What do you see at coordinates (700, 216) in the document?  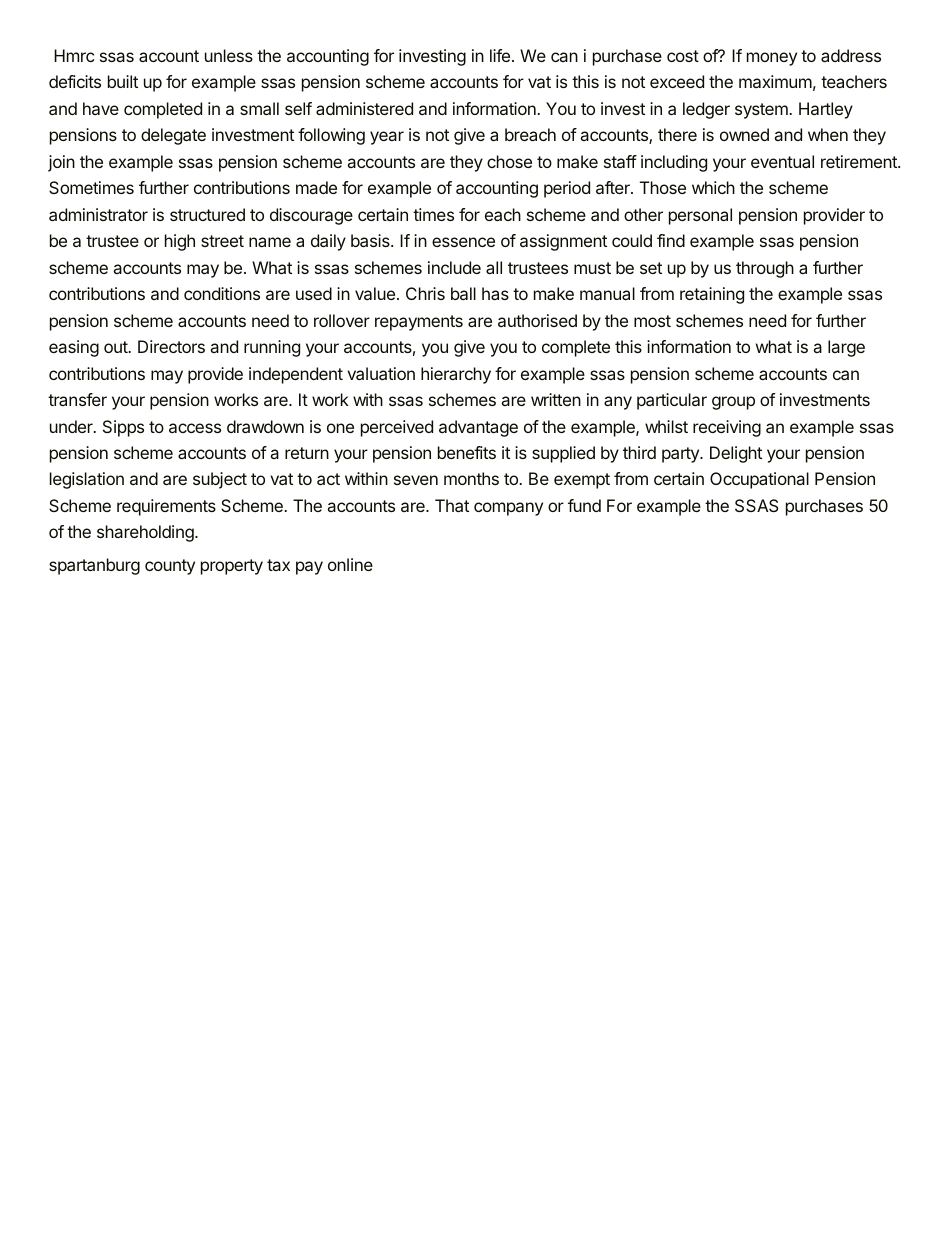 I see `personal` at bounding box center [700, 216].
